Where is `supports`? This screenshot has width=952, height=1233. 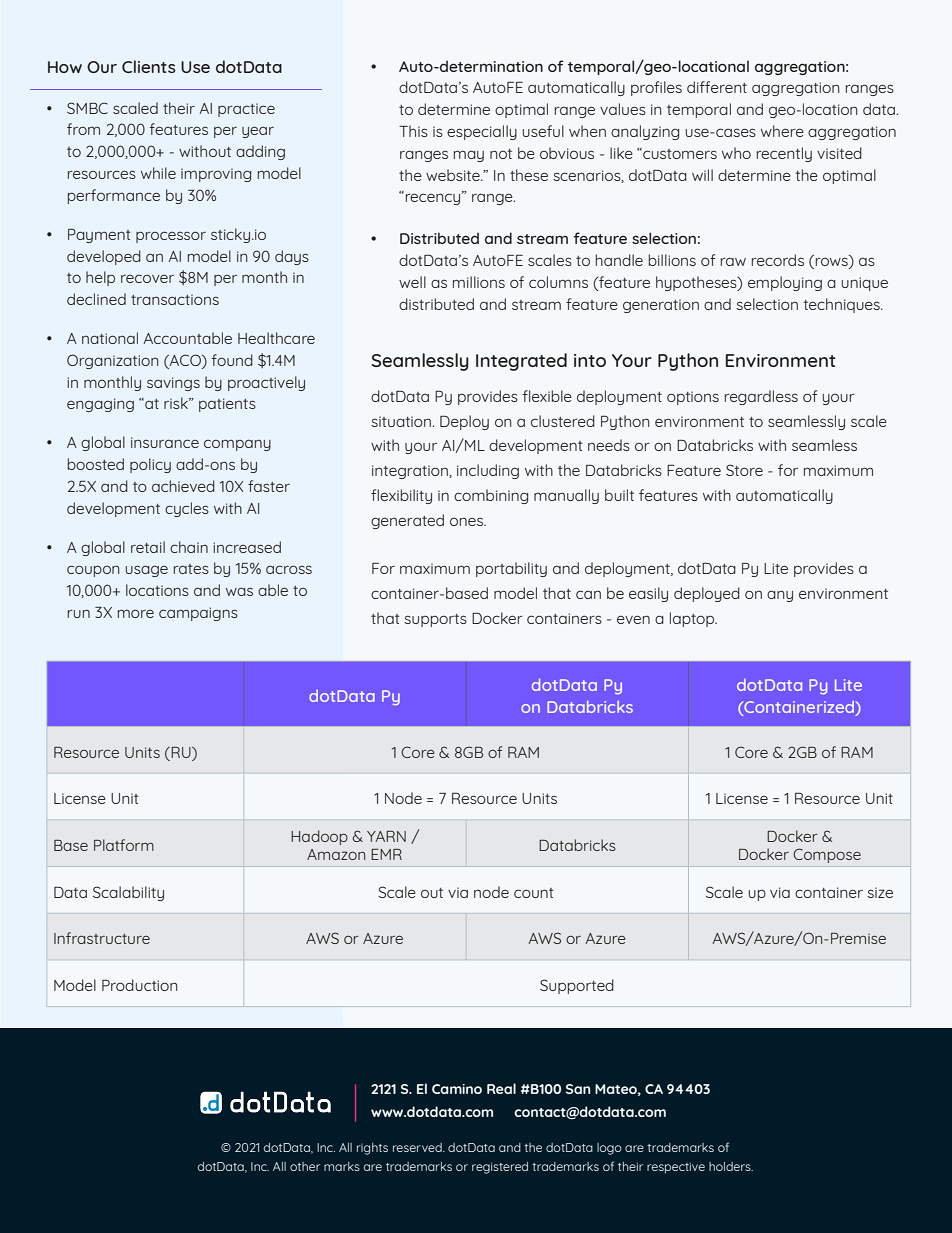 supports is located at coordinates (435, 620).
